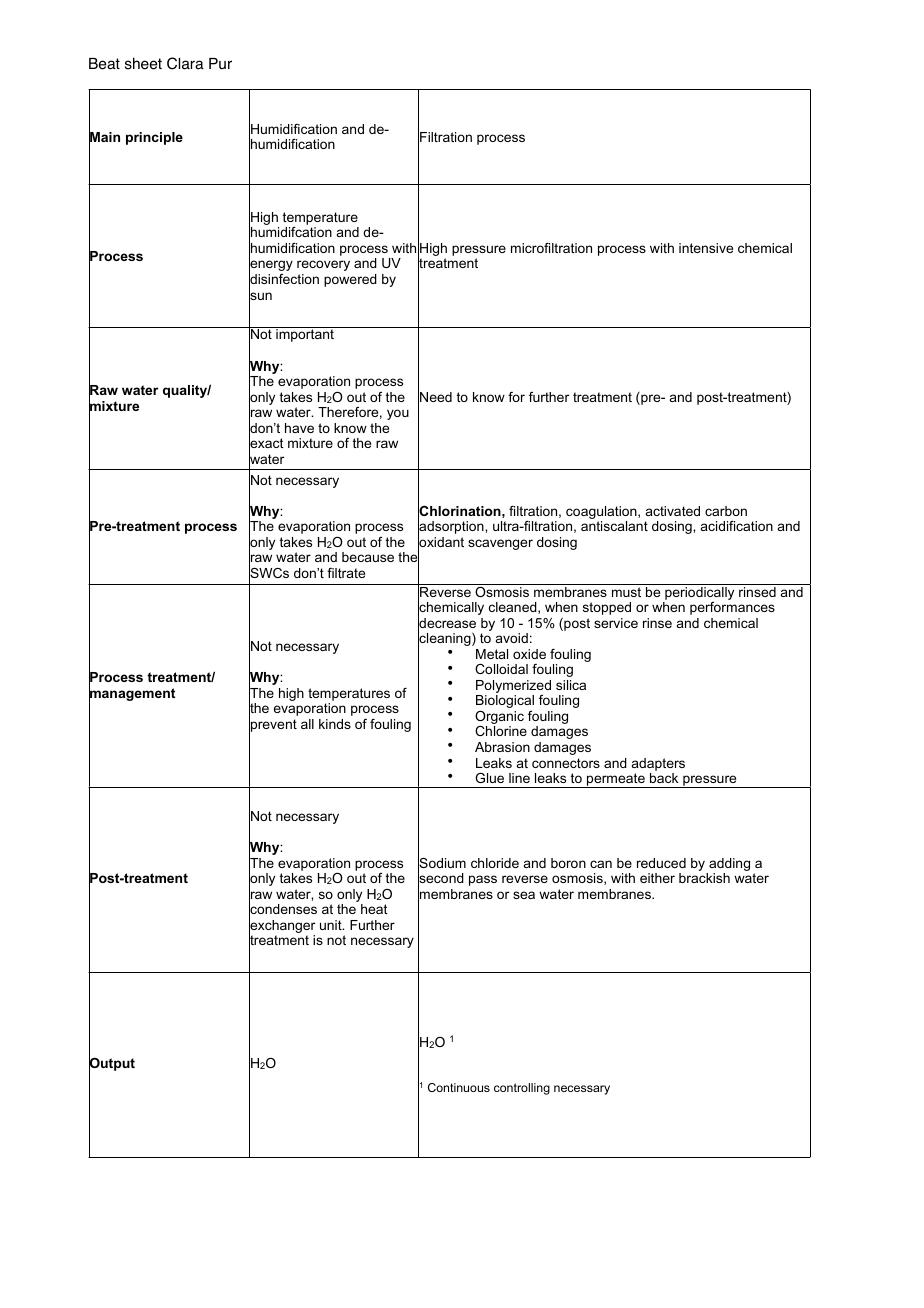 This document has height=1308, width=924. Describe the element at coordinates (112, 1064) in the document. I see `Output` at that location.
